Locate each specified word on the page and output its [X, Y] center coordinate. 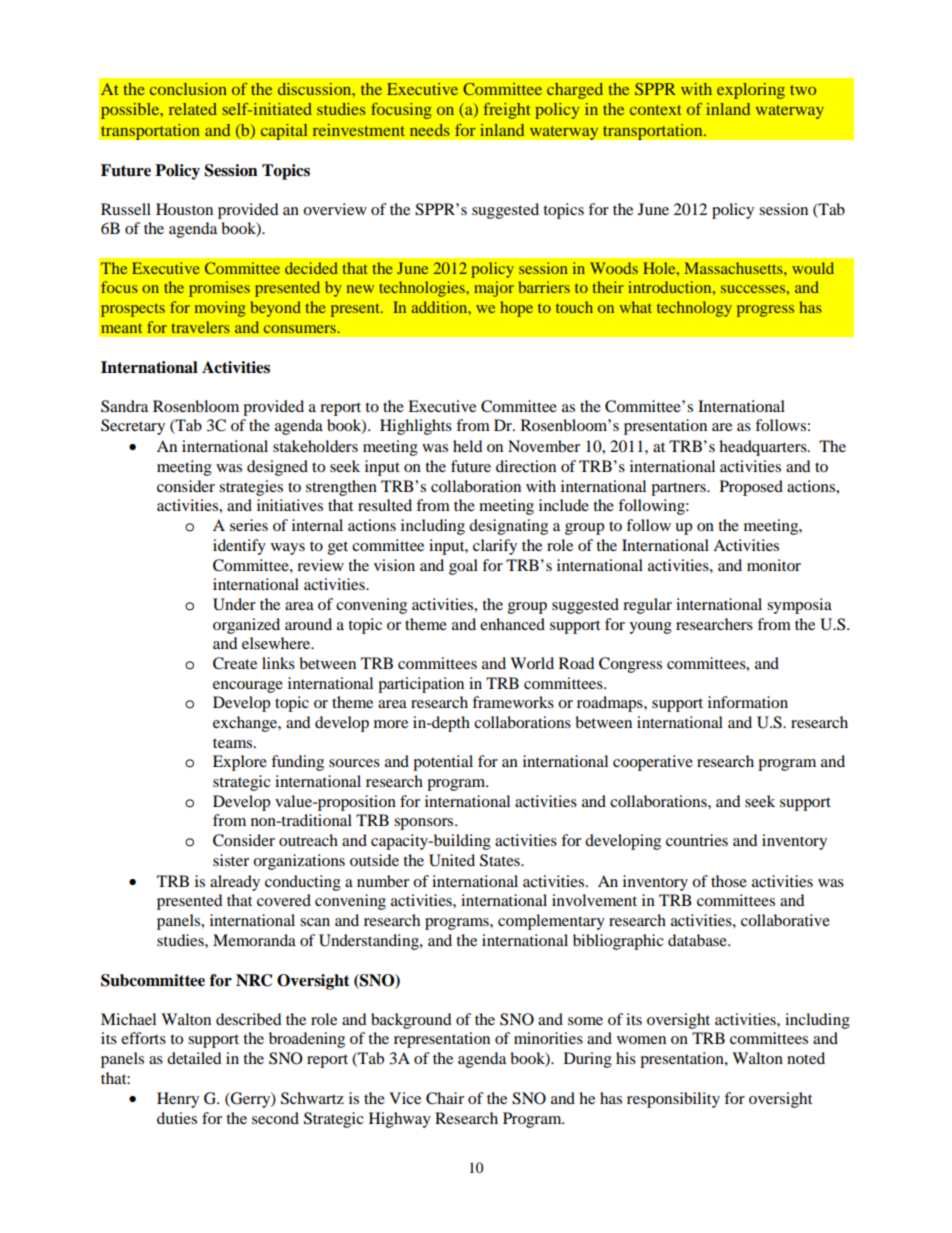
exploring [751, 91]
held [468, 446]
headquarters [764, 448]
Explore [240, 763]
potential [443, 763]
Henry [178, 1100]
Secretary [133, 427]
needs [430, 130]
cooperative [653, 763]
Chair [445, 1098]
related [193, 109]
